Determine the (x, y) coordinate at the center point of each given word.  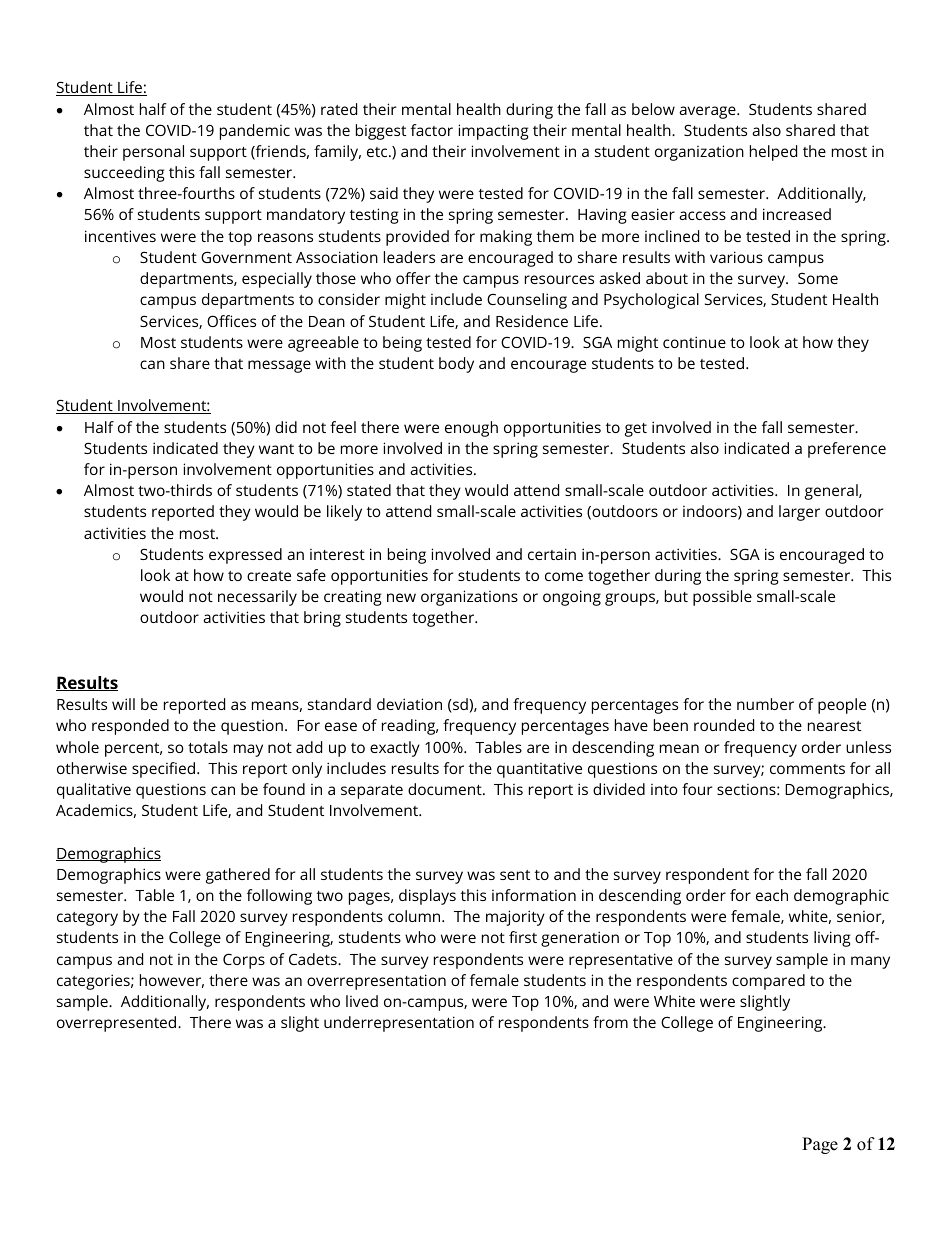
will (123, 704)
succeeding (124, 174)
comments (807, 769)
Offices (231, 321)
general (832, 492)
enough (471, 429)
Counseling (527, 301)
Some (818, 278)
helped (773, 153)
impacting (493, 132)
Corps (244, 961)
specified (163, 770)
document (446, 789)
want (276, 449)
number (765, 704)
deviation (409, 704)
